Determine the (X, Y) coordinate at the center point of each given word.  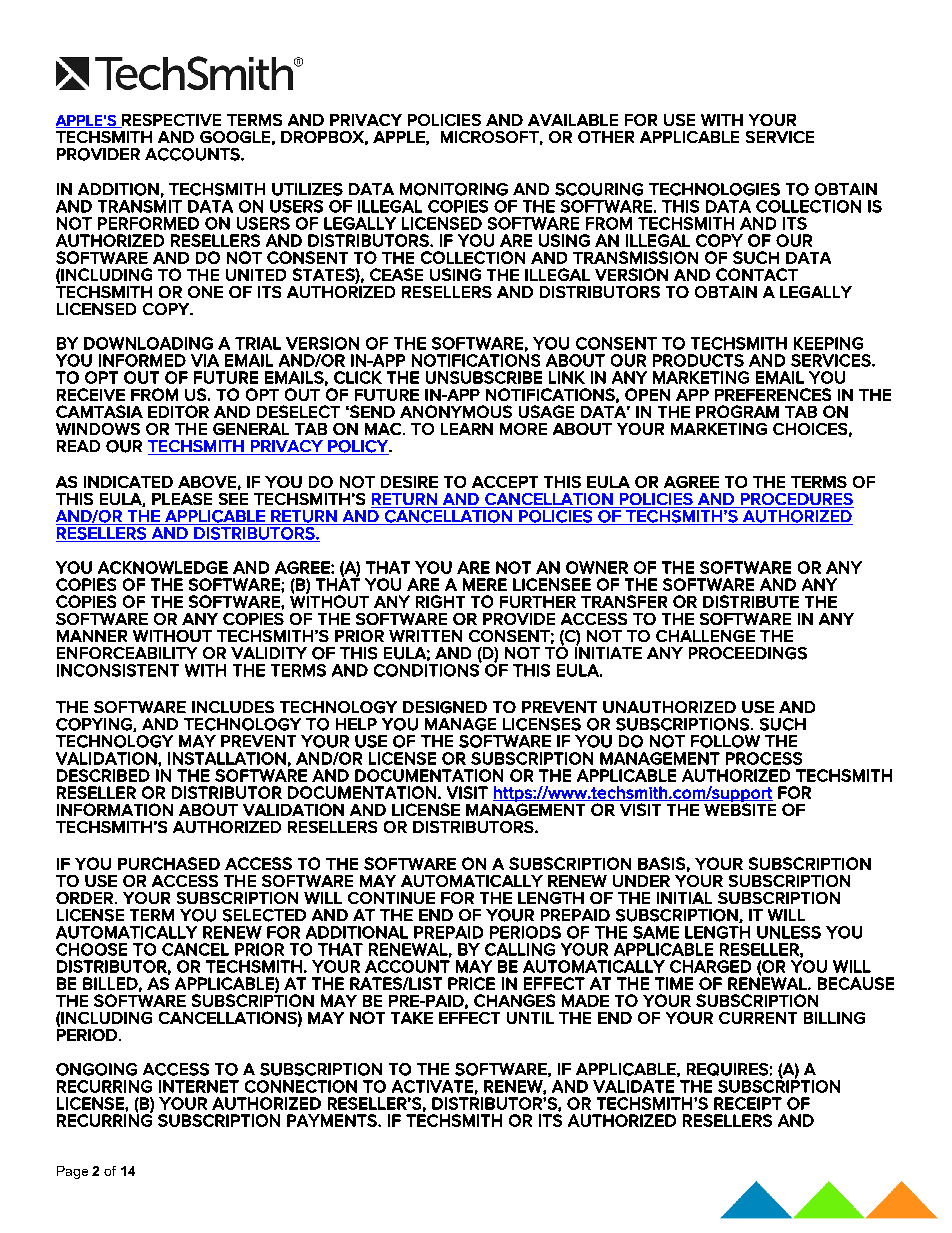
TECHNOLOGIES (714, 189)
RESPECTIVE (170, 121)
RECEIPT (748, 1103)
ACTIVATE (432, 1086)
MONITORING (454, 189)
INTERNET (199, 1086)
